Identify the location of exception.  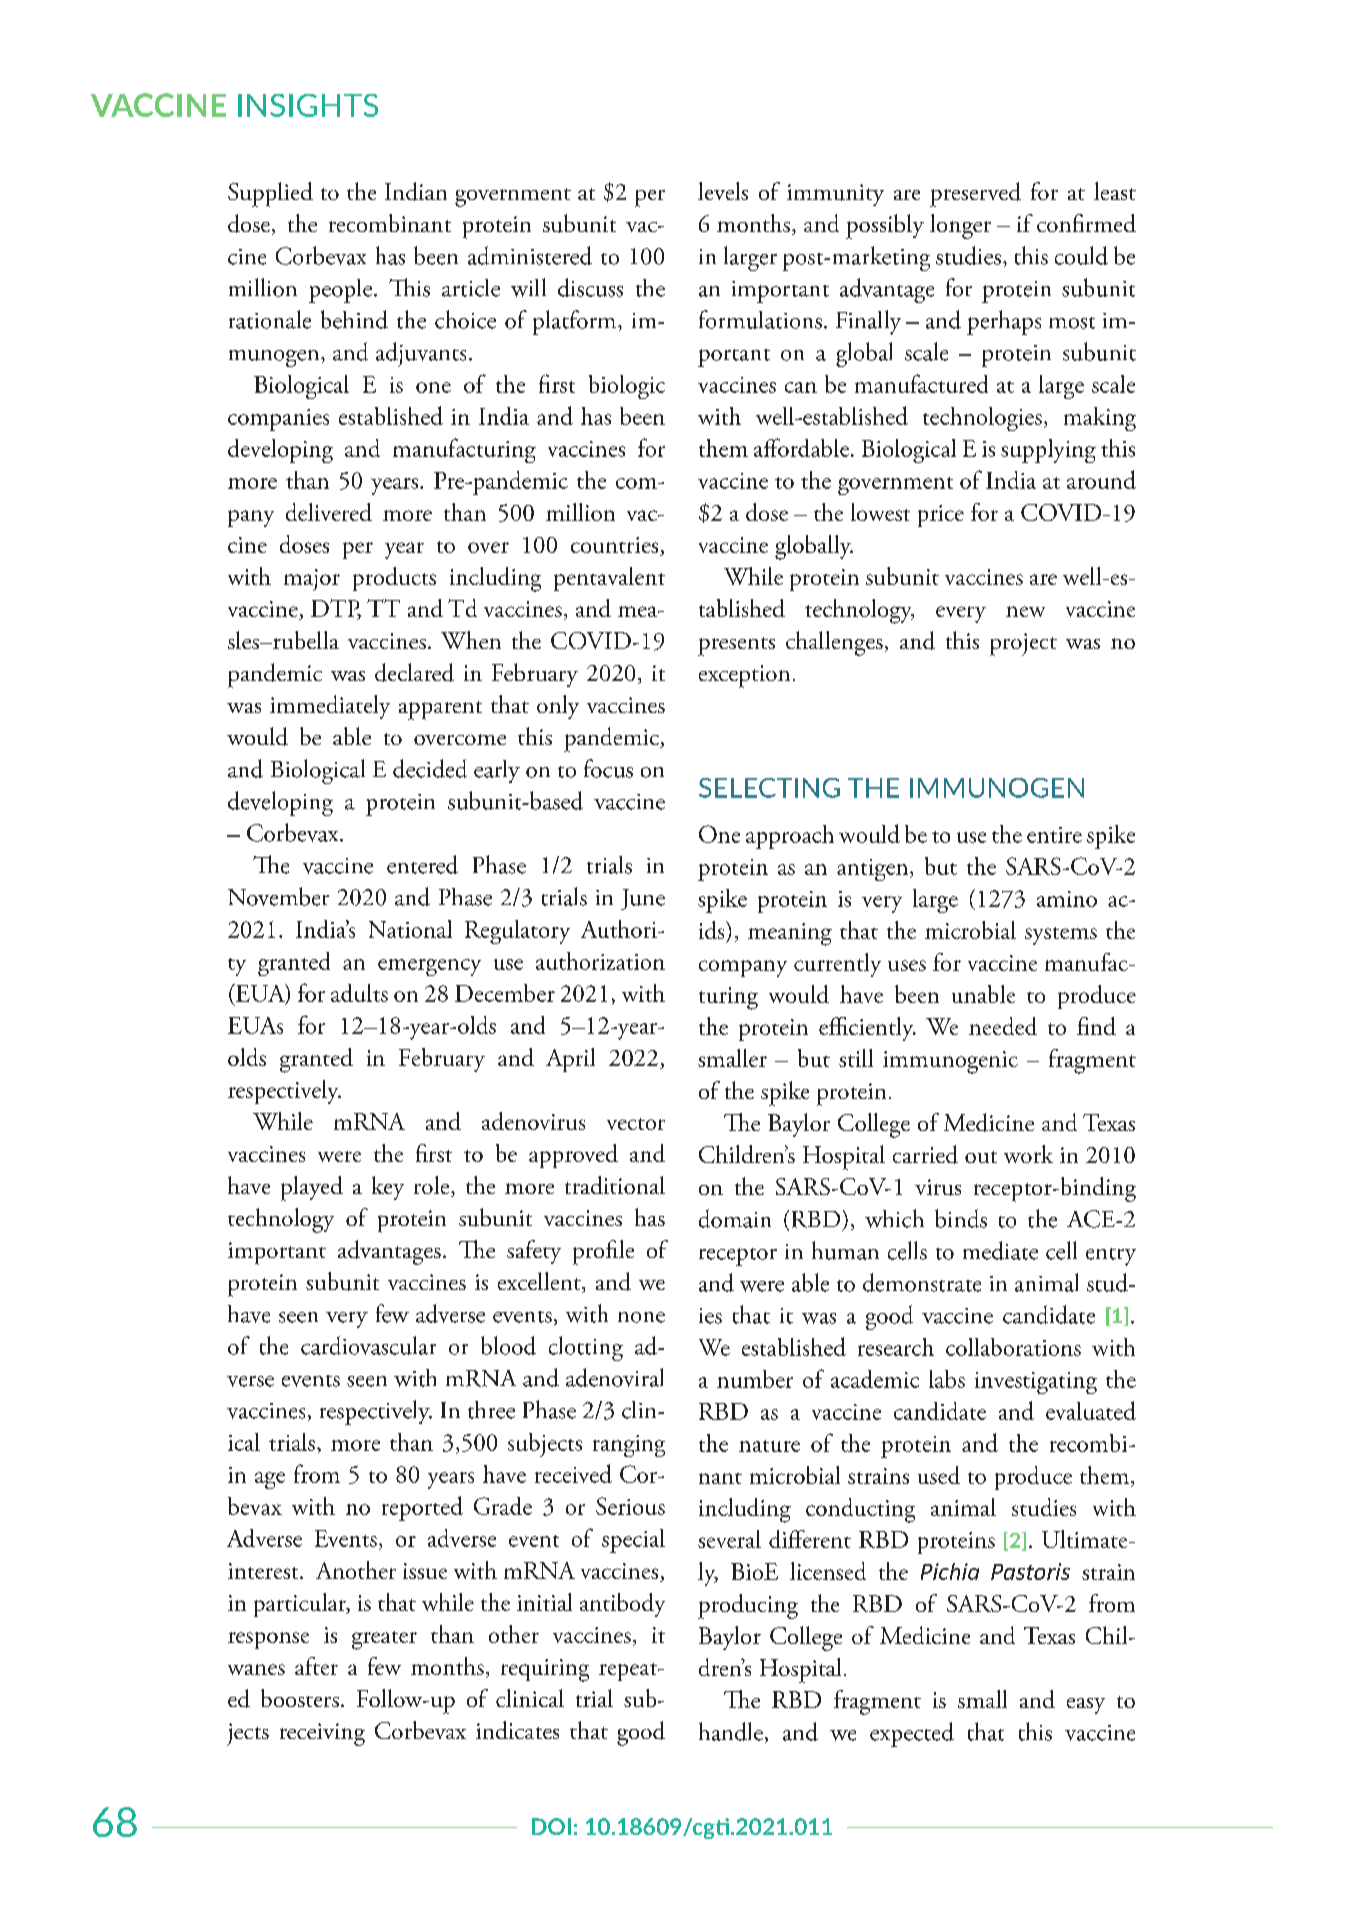
(744, 676).
